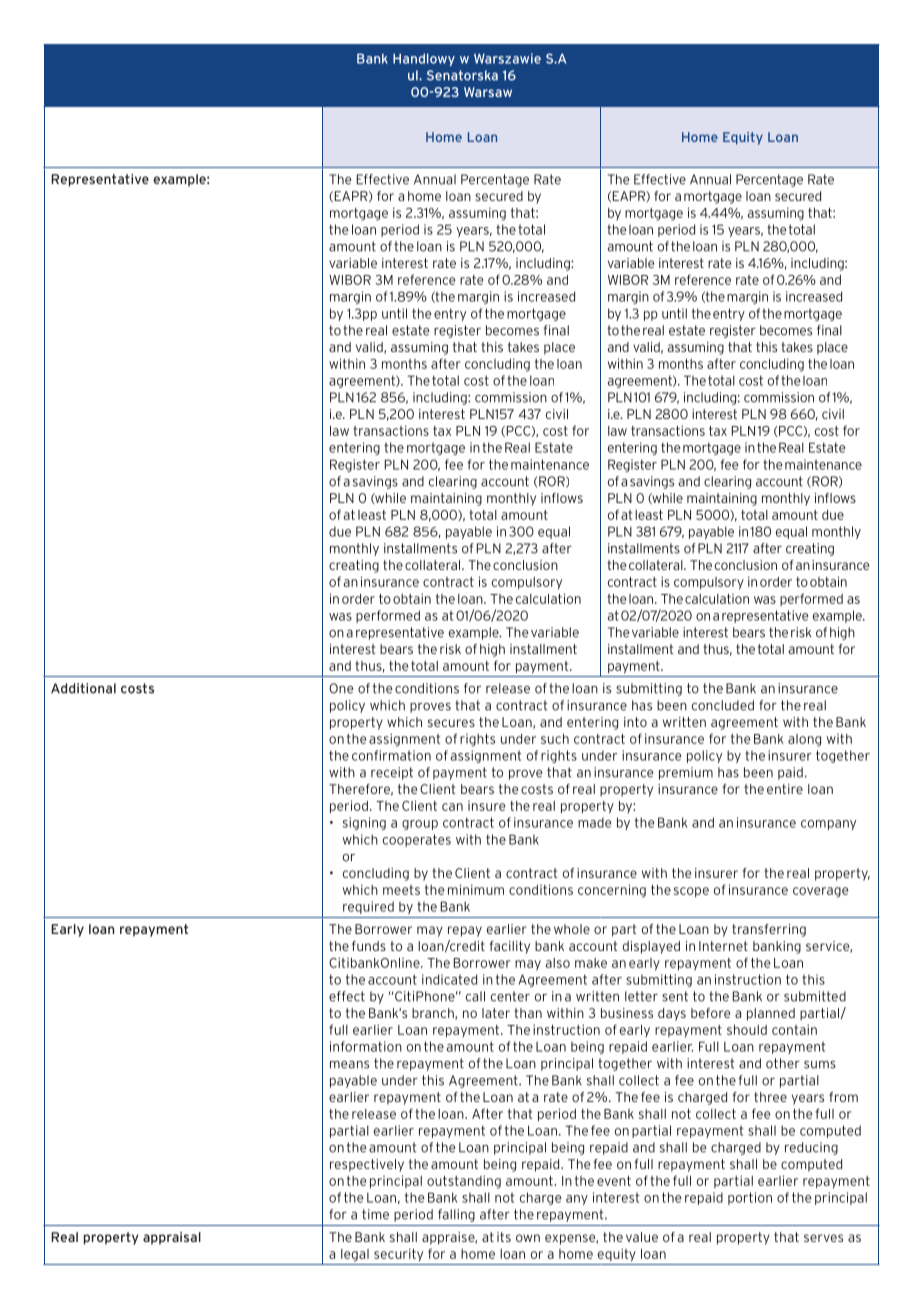  Describe the element at coordinates (804, 740) in the screenshot. I see `along` at that location.
